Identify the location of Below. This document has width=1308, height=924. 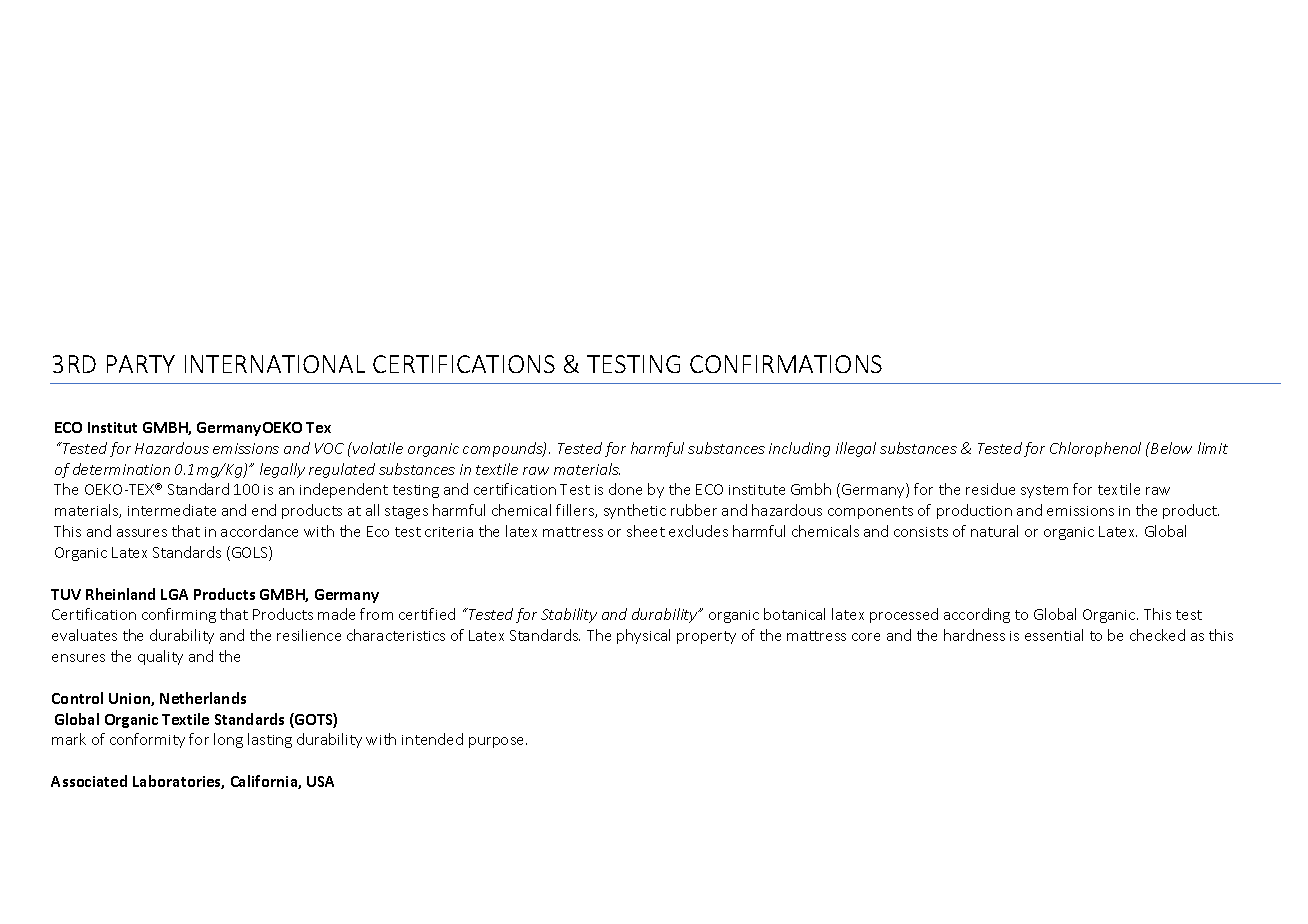
(1170, 448).
